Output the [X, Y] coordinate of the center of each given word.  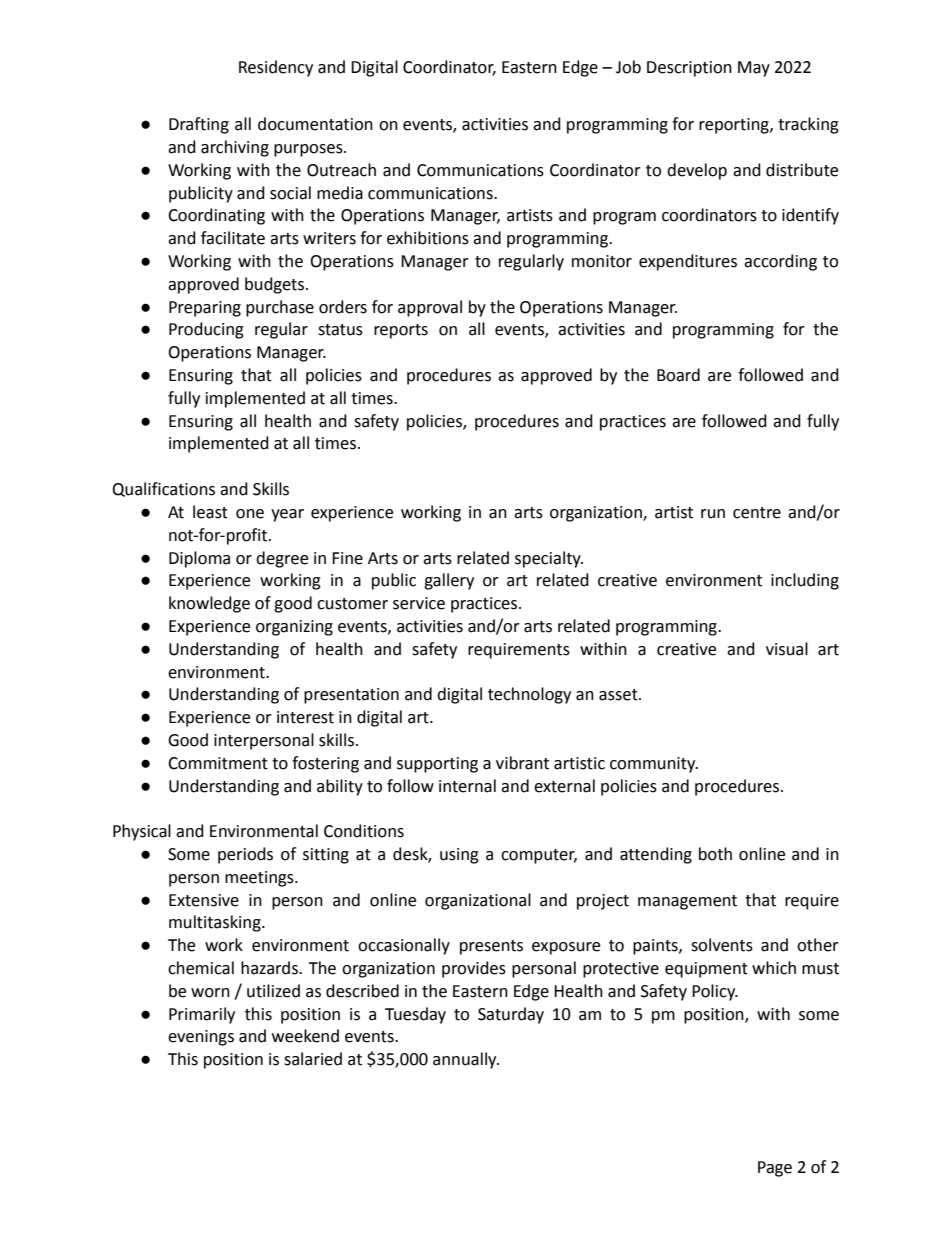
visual [787, 649]
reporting [735, 126]
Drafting [199, 125]
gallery [449, 581]
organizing [294, 628]
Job [628, 67]
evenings [201, 1038]
